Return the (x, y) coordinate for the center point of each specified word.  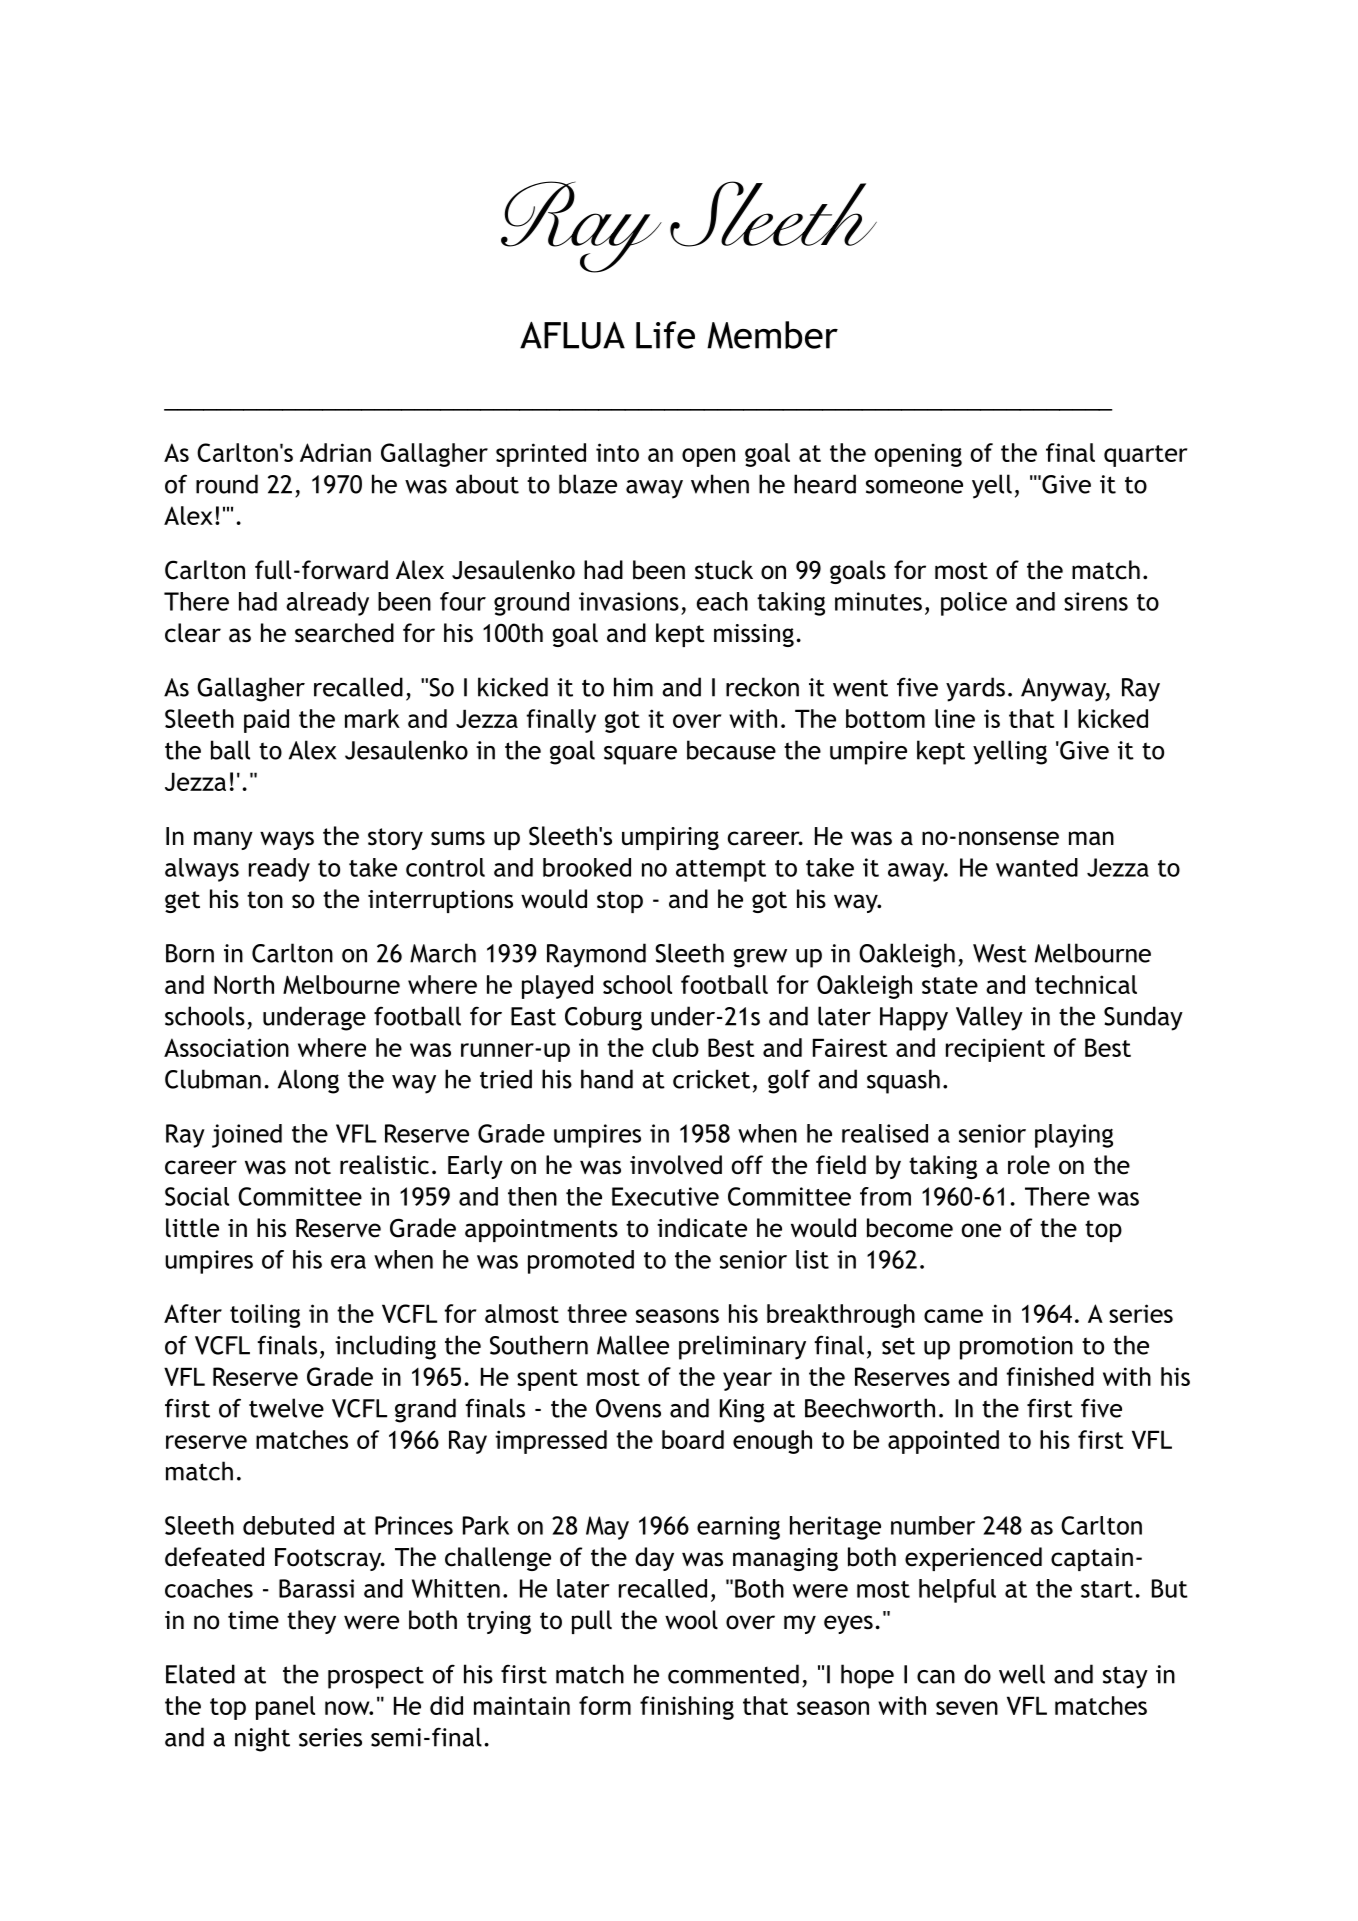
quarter (1145, 456)
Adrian (335, 452)
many (223, 840)
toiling (265, 1316)
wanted (1037, 867)
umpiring (670, 838)
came (953, 1316)
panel (285, 1708)
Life (665, 335)
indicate (702, 1228)
